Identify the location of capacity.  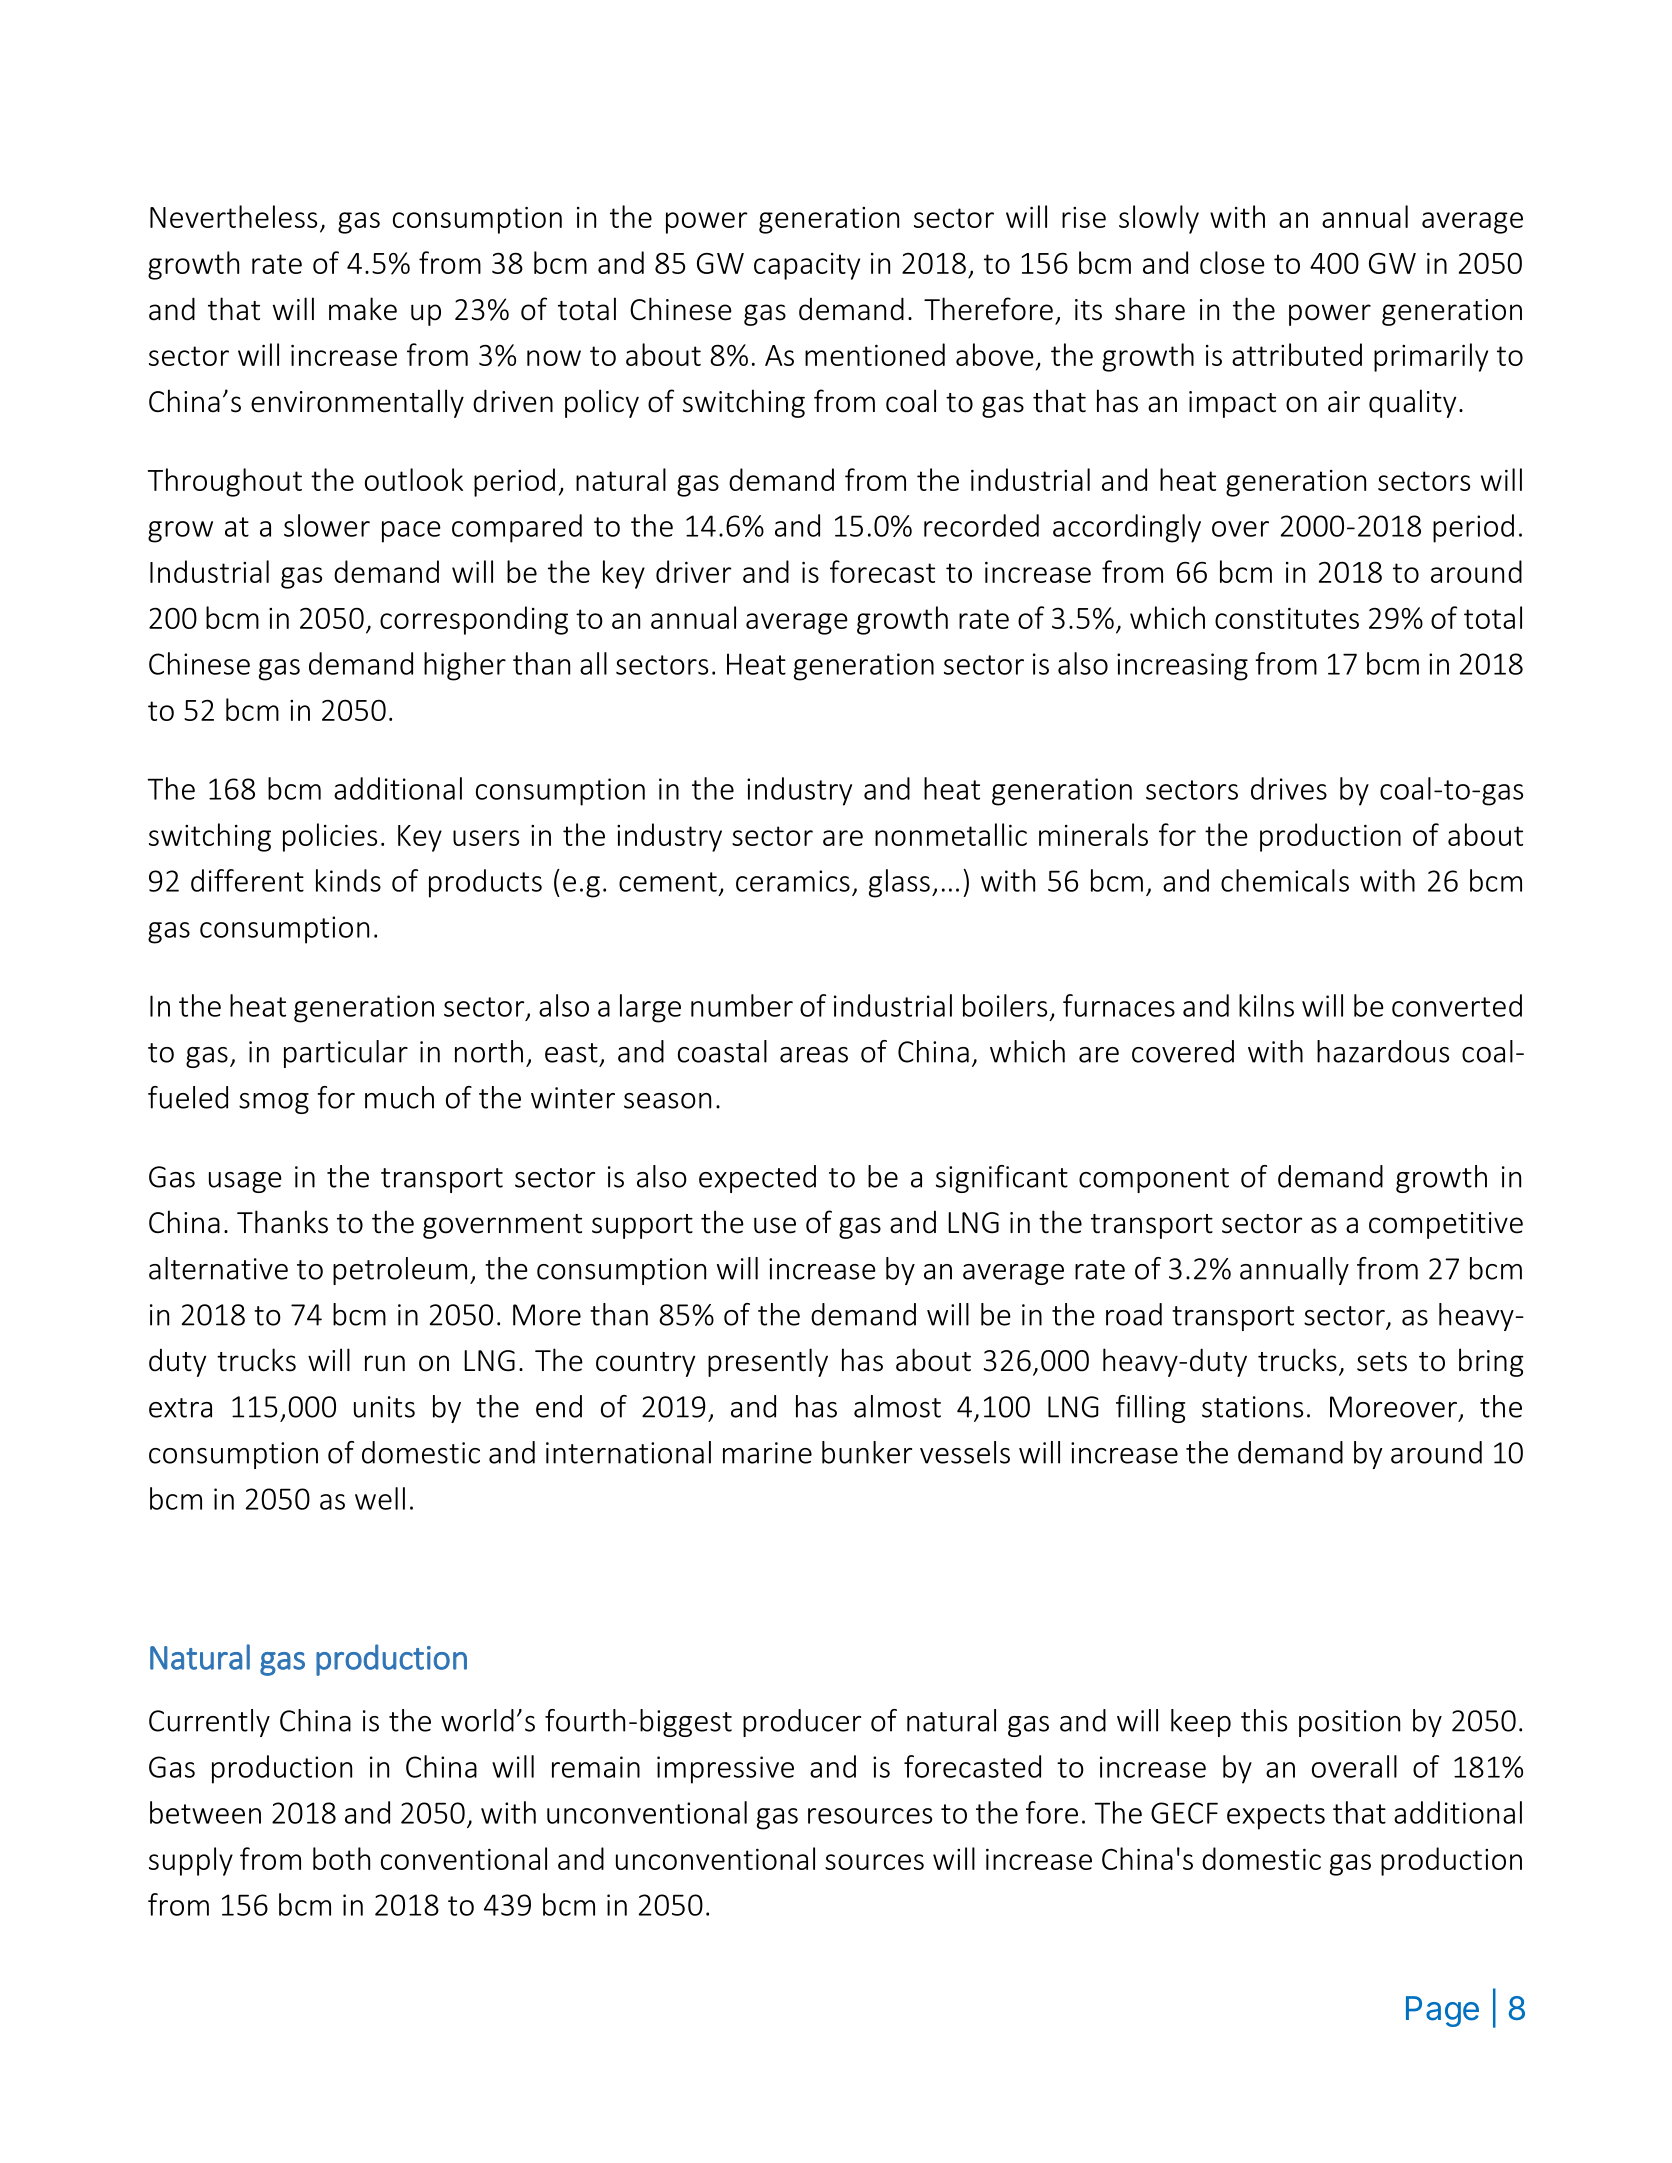
(807, 266).
